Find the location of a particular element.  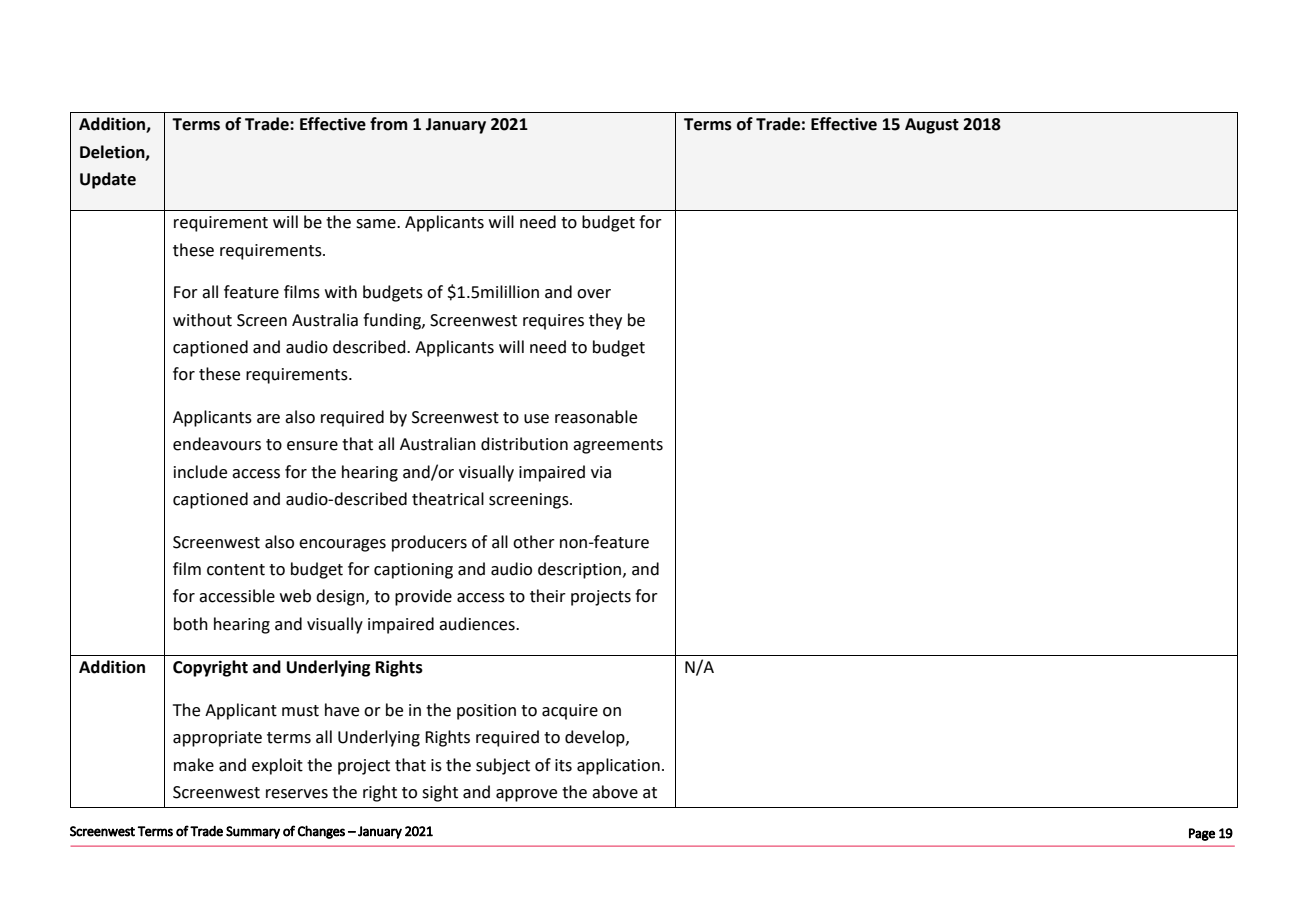

over is located at coordinates (594, 294).
